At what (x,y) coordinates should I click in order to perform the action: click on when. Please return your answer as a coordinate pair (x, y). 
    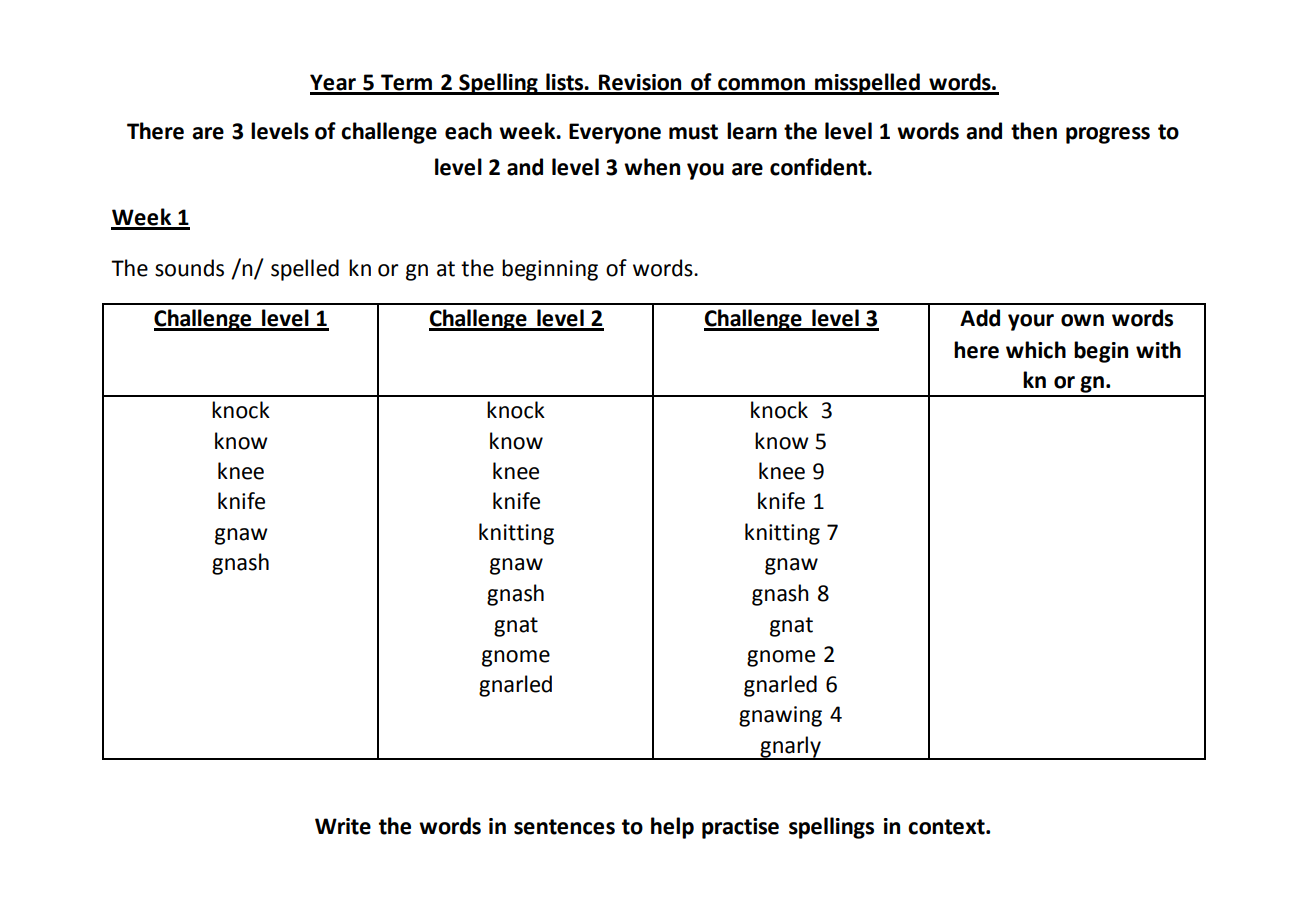
    Looking at the image, I should click on (652, 167).
